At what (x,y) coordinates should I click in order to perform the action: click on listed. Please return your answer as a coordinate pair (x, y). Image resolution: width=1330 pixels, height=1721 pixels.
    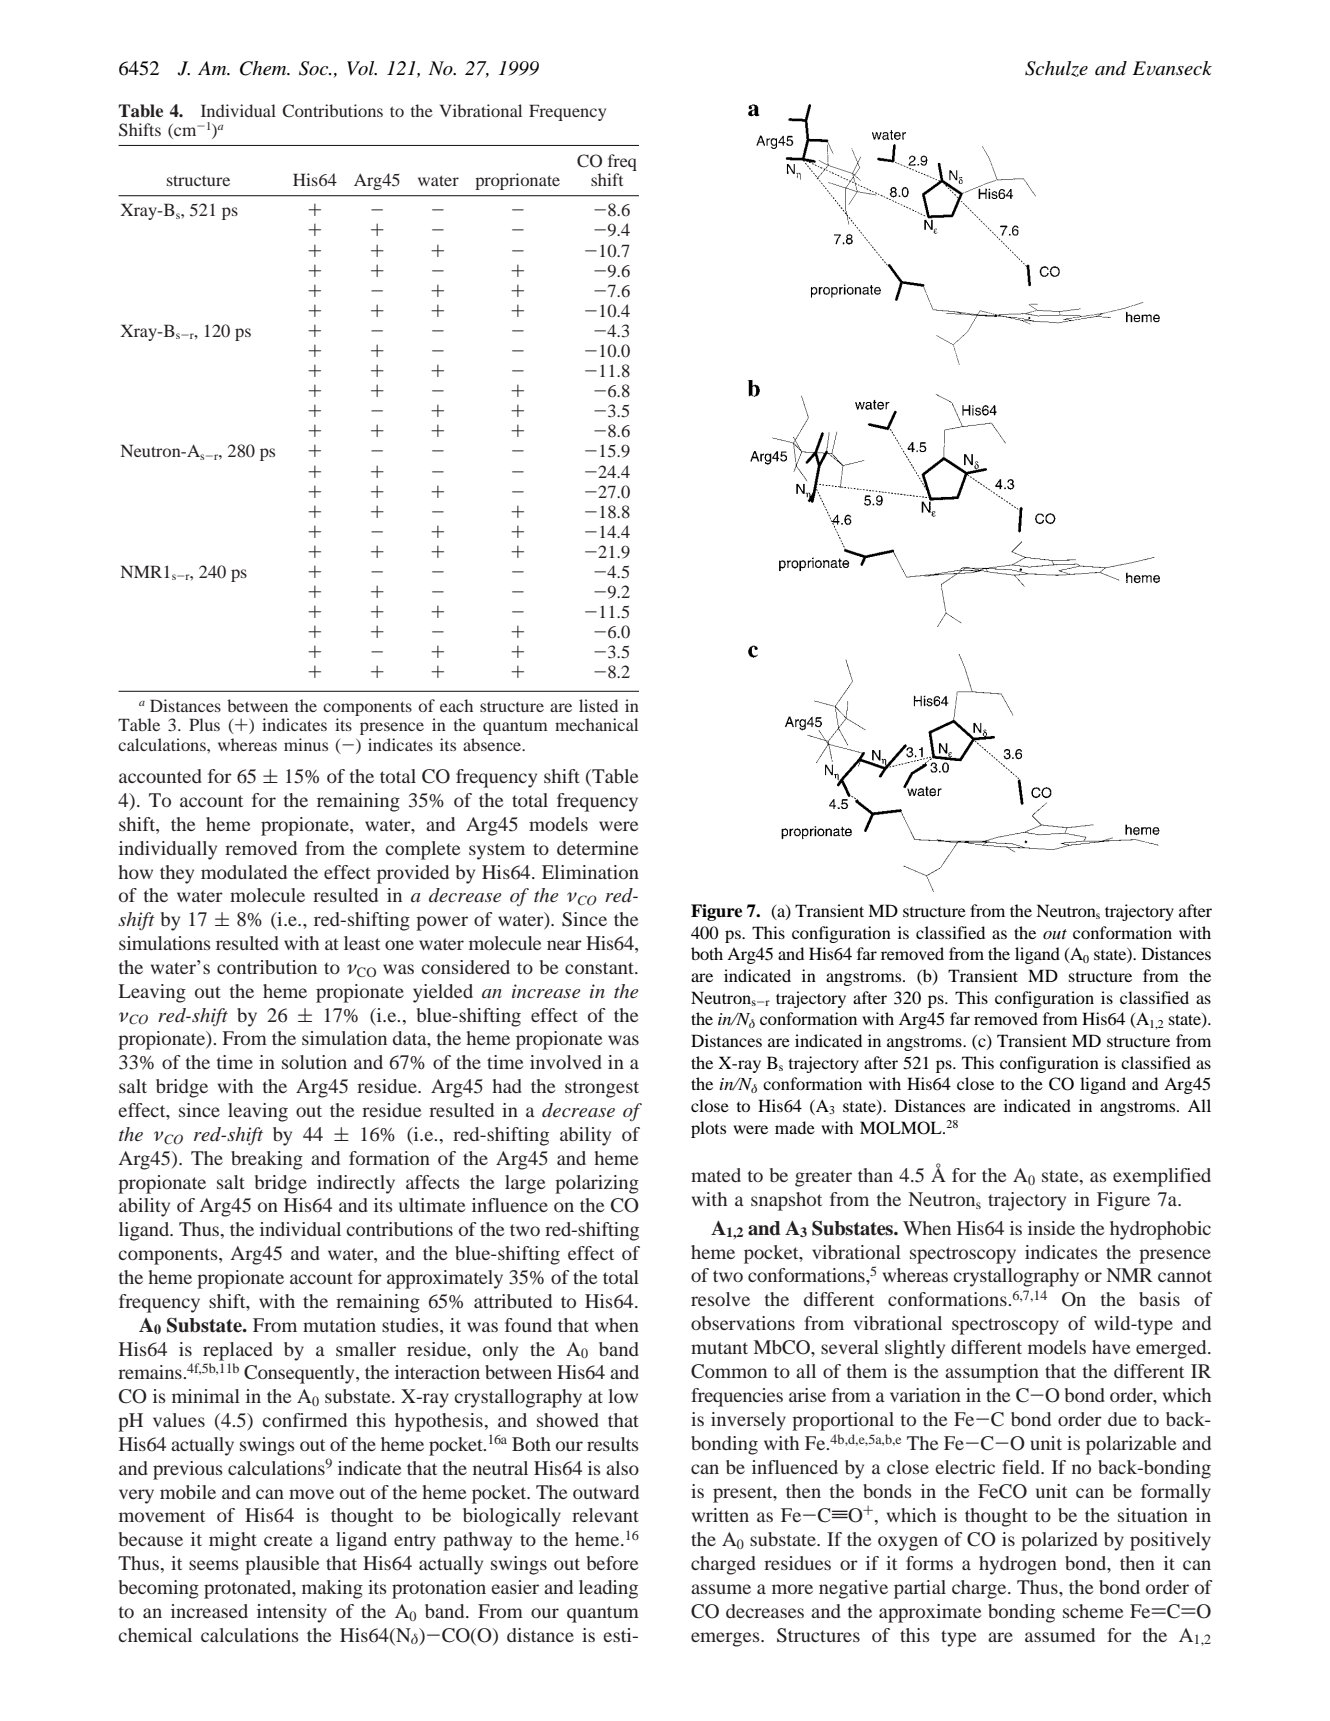
    Looking at the image, I should click on (598, 705).
